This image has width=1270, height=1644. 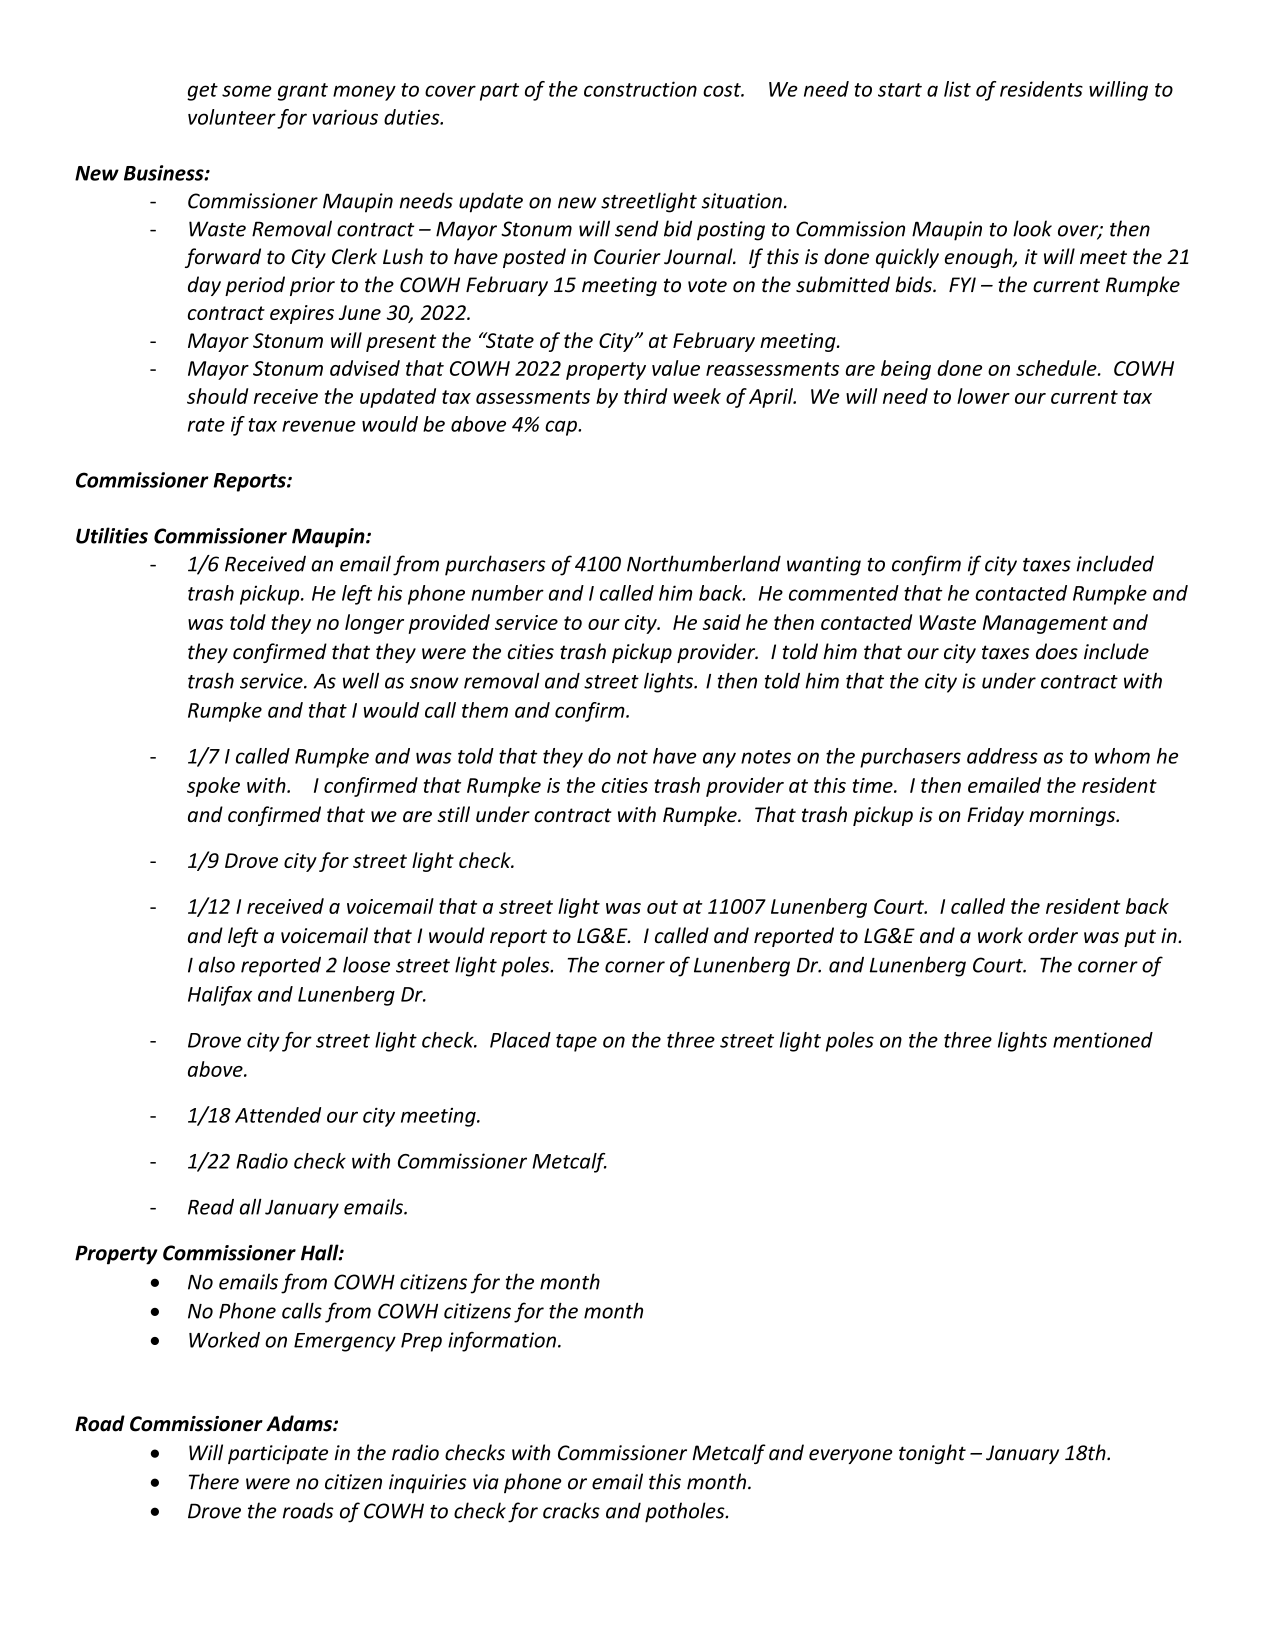 I want to click on list, so click(x=957, y=89).
